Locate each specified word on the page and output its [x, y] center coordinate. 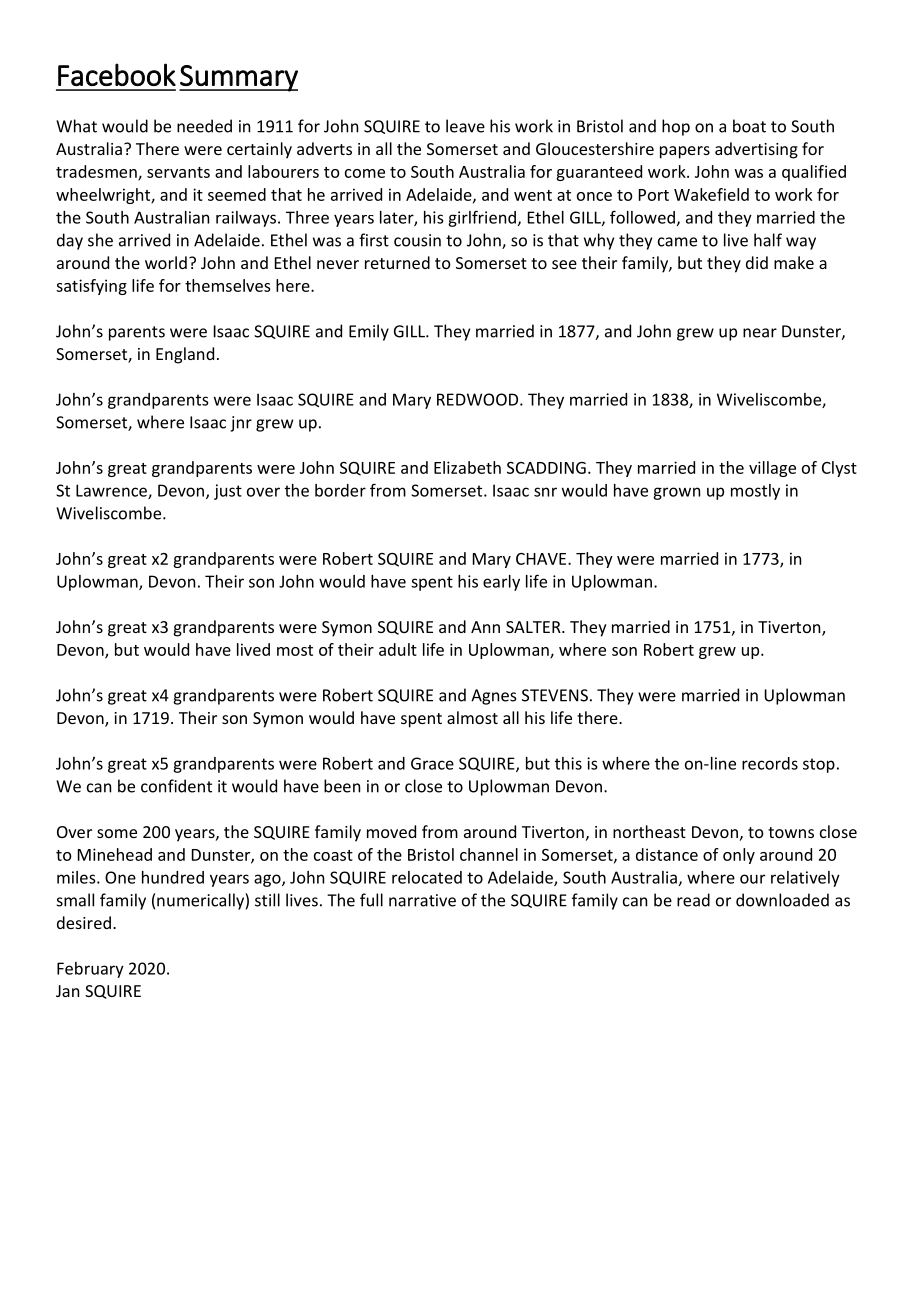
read [693, 900]
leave [465, 126]
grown [676, 493]
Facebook [117, 74]
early [501, 583]
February [90, 970]
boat [749, 126]
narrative [422, 900]
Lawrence [112, 491]
